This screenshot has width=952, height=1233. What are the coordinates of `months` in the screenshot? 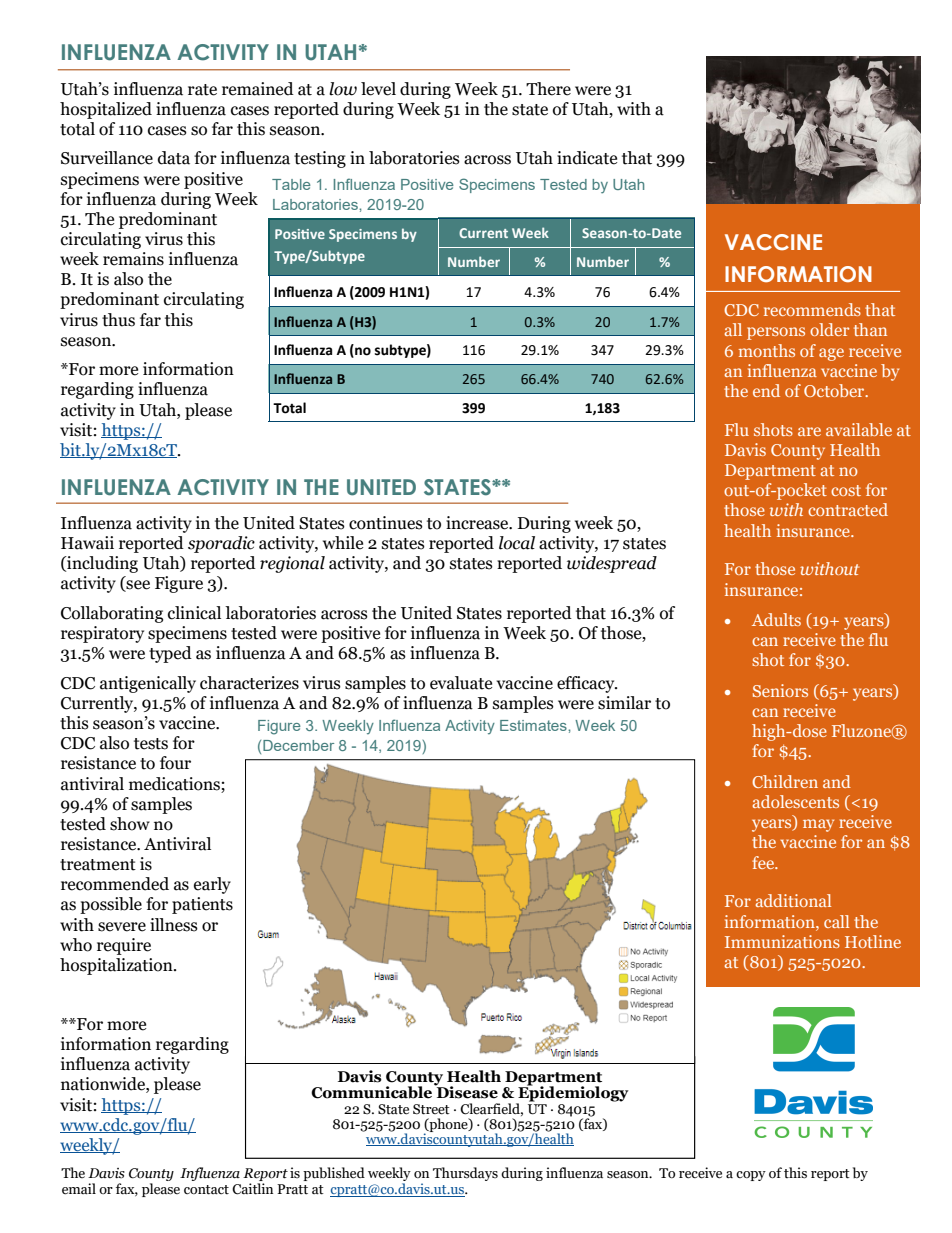 It's located at (767, 350).
